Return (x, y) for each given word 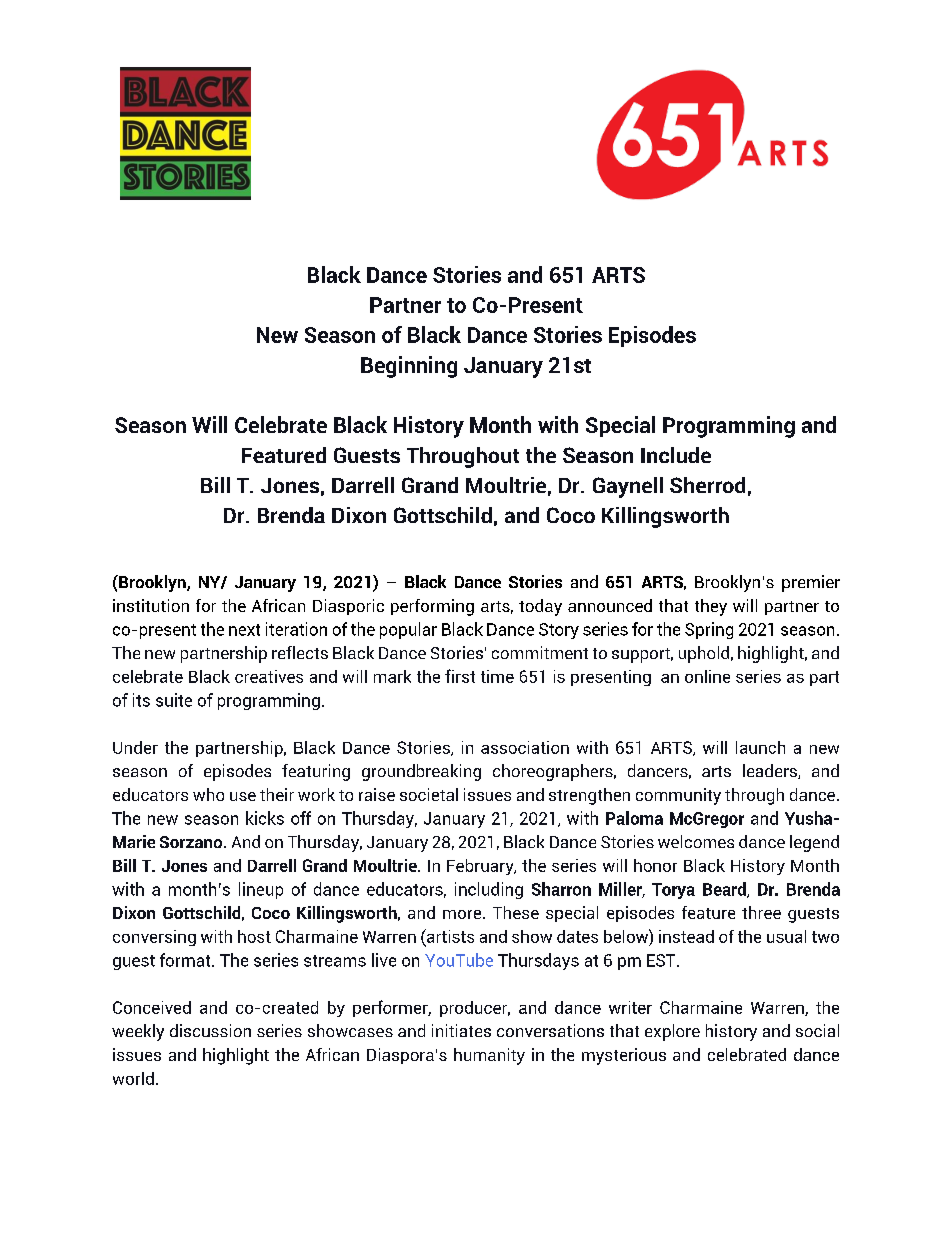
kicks (265, 818)
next (244, 630)
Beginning (409, 367)
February (481, 867)
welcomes (696, 841)
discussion (210, 1030)
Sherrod (707, 485)
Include (676, 455)
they (711, 607)
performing (432, 607)
